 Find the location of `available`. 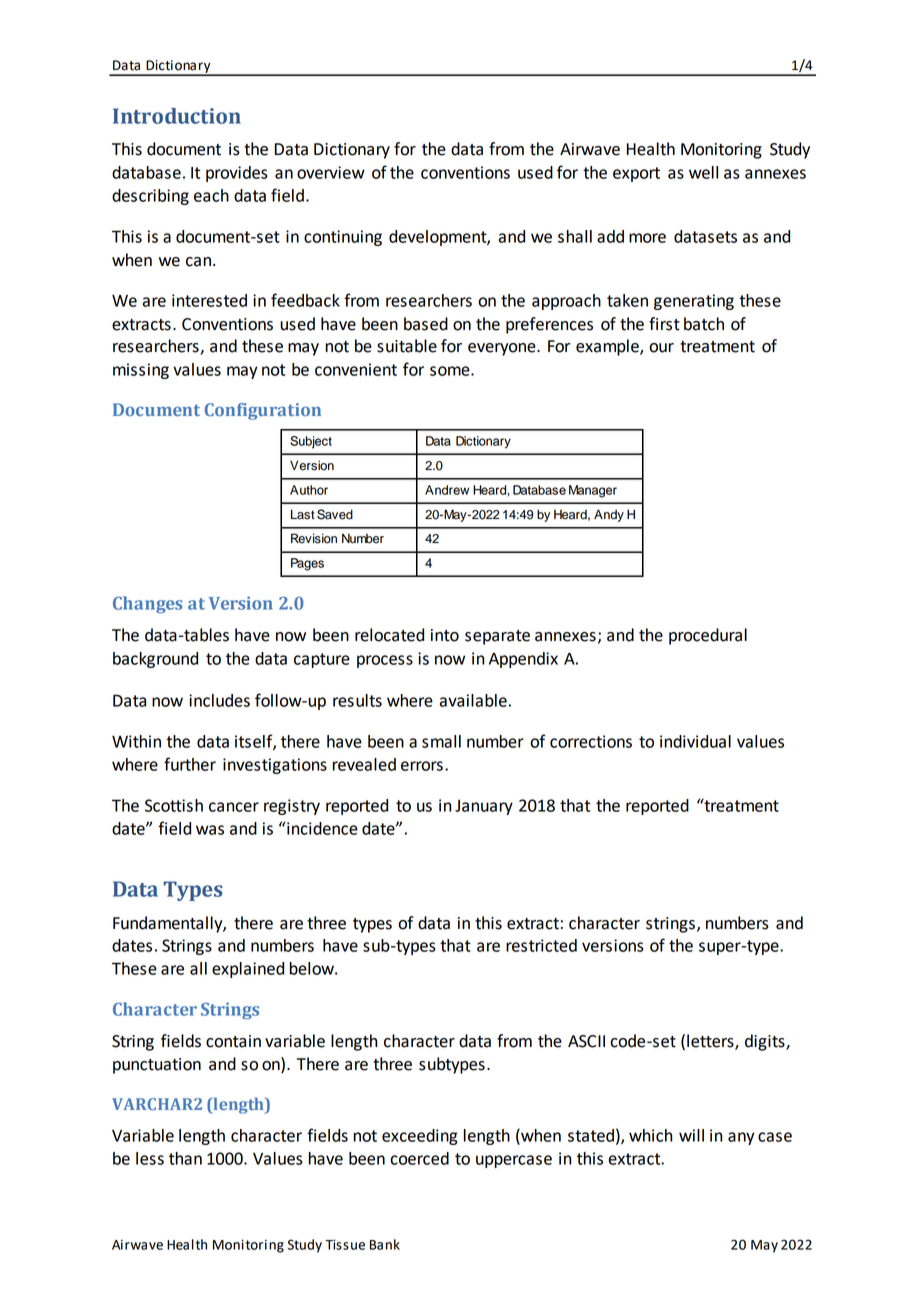

available is located at coordinates (473, 700).
